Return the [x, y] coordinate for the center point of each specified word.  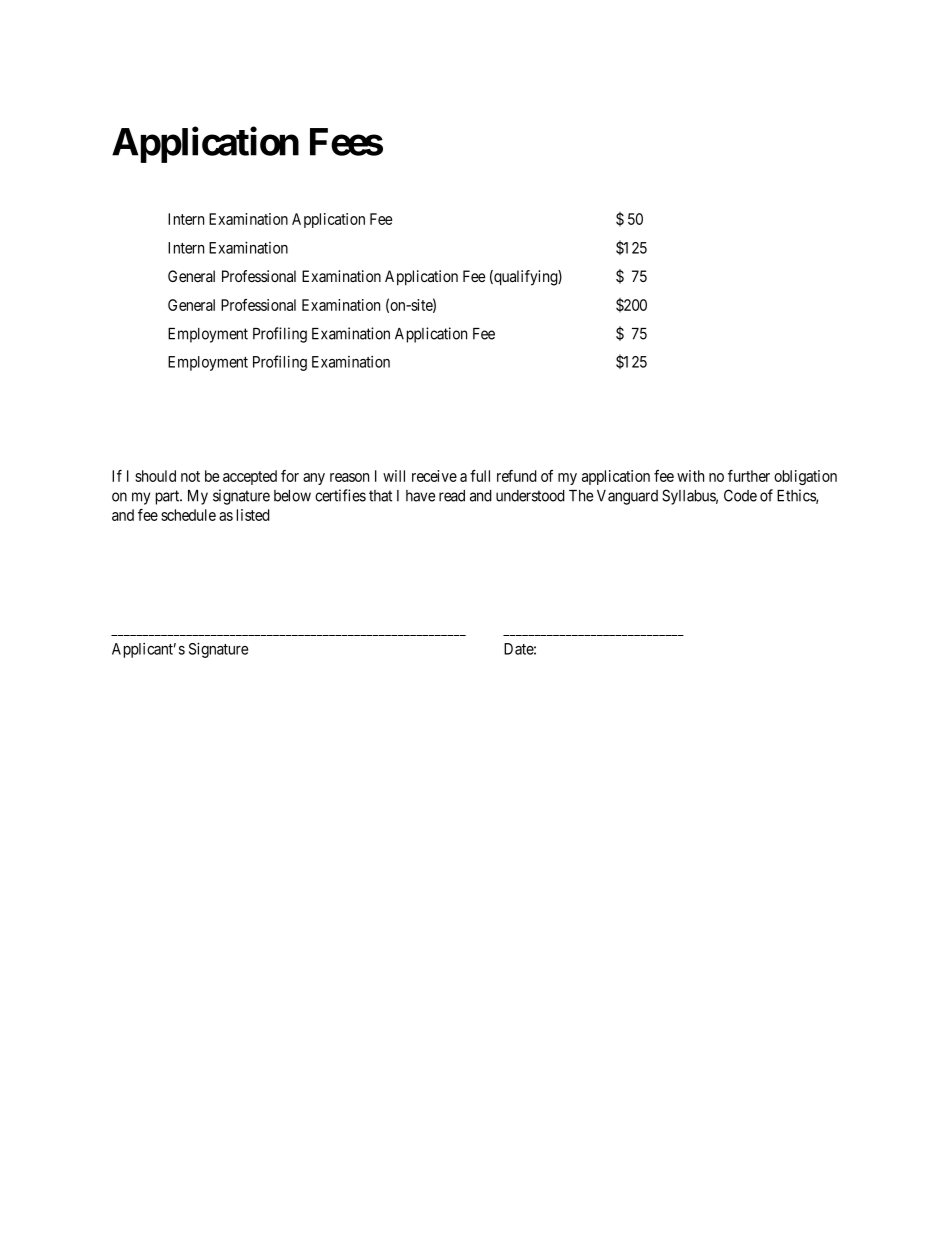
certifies [340, 495]
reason [349, 477]
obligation [805, 477]
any [314, 479]
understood [530, 496]
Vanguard [627, 497]
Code [740, 495]
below [292, 496]
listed [253, 515]
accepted [250, 477]
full [480, 476]
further [749, 476]
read [452, 496]
